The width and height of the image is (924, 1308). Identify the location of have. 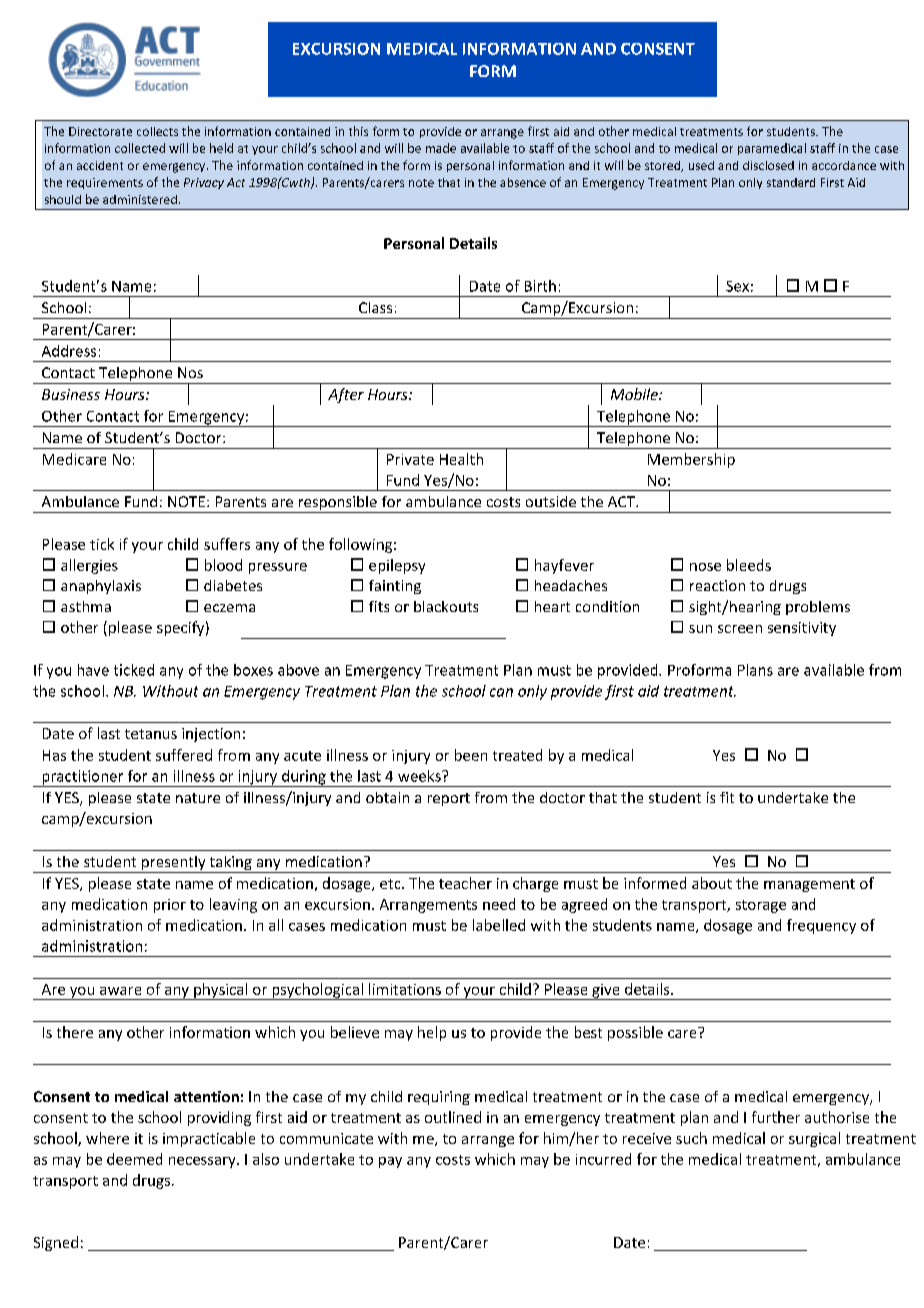
(93, 670).
